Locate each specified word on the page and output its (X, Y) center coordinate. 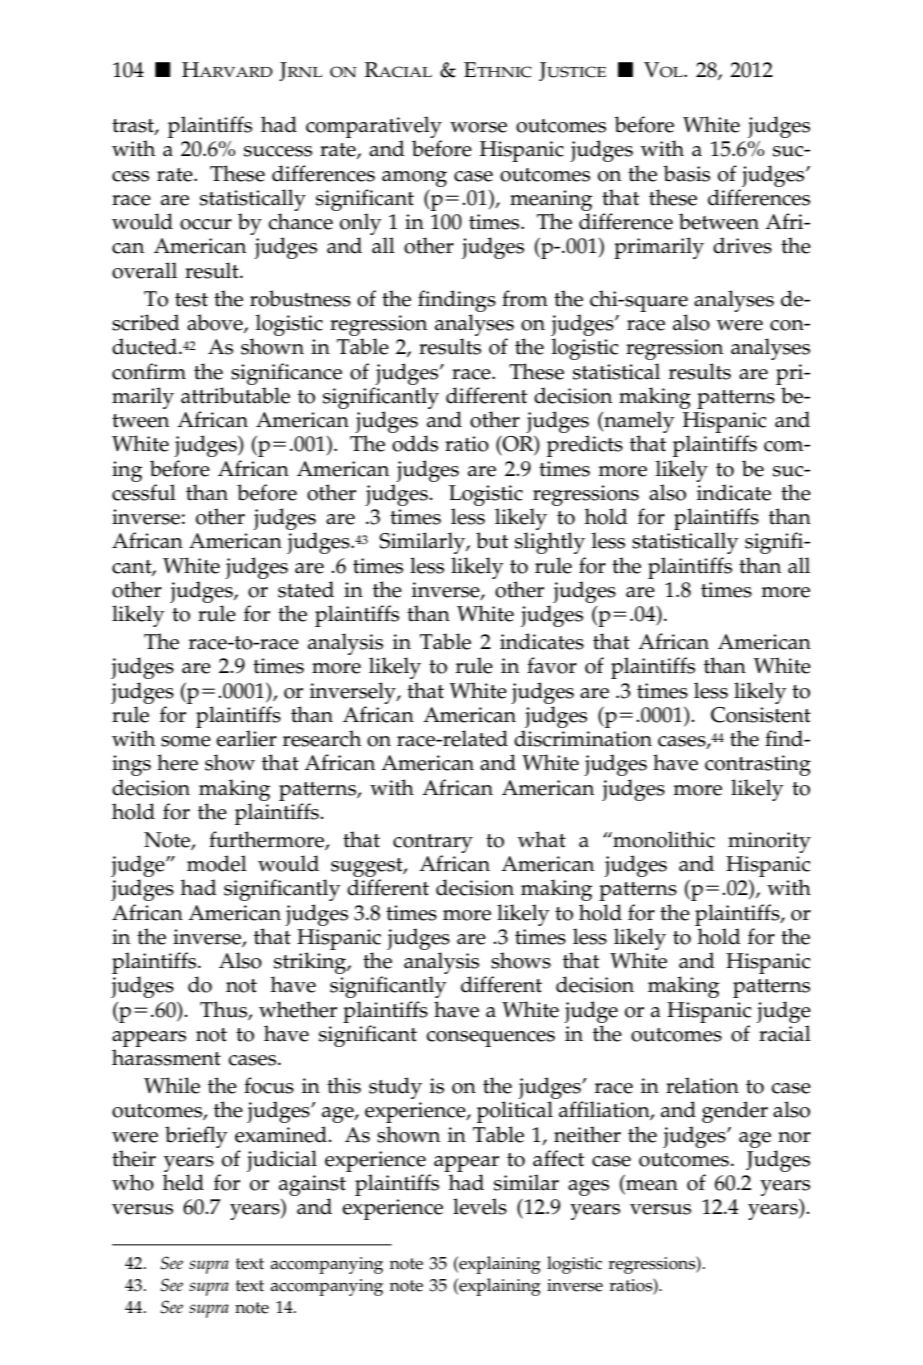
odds (415, 443)
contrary (433, 843)
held (183, 1182)
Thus (224, 1010)
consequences (490, 1039)
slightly (550, 543)
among (414, 179)
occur (206, 224)
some (186, 741)
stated (306, 589)
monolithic (663, 839)
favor (552, 665)
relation (702, 1085)
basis (686, 173)
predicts (585, 446)
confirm (149, 371)
